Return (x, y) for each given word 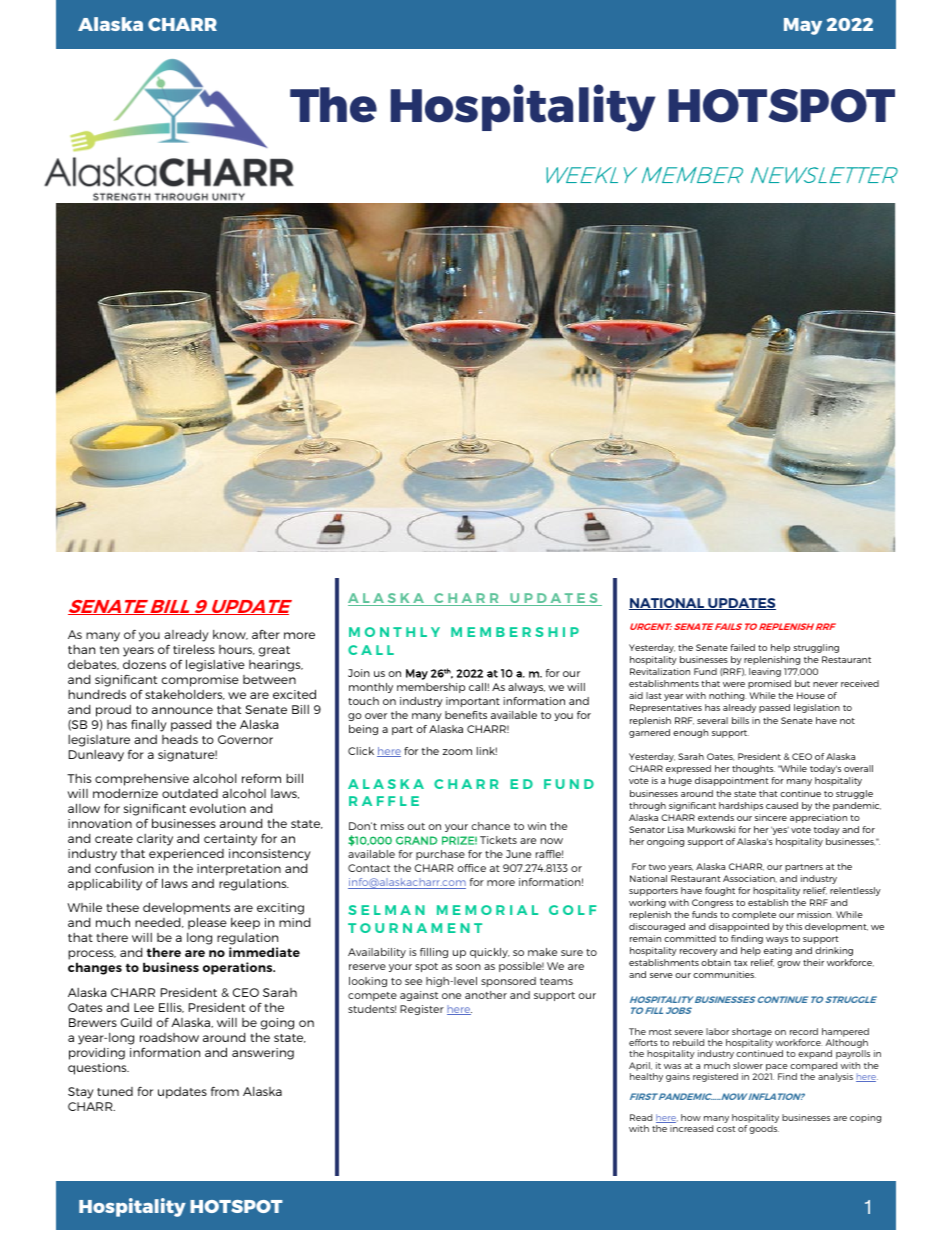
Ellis (171, 1008)
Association (750, 878)
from (225, 1091)
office (471, 868)
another (486, 995)
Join (359, 673)
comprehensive (142, 780)
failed (742, 647)
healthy (646, 1077)
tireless (194, 649)
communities (724, 974)
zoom (457, 752)
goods (764, 1129)
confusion (124, 868)
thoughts (753, 769)
